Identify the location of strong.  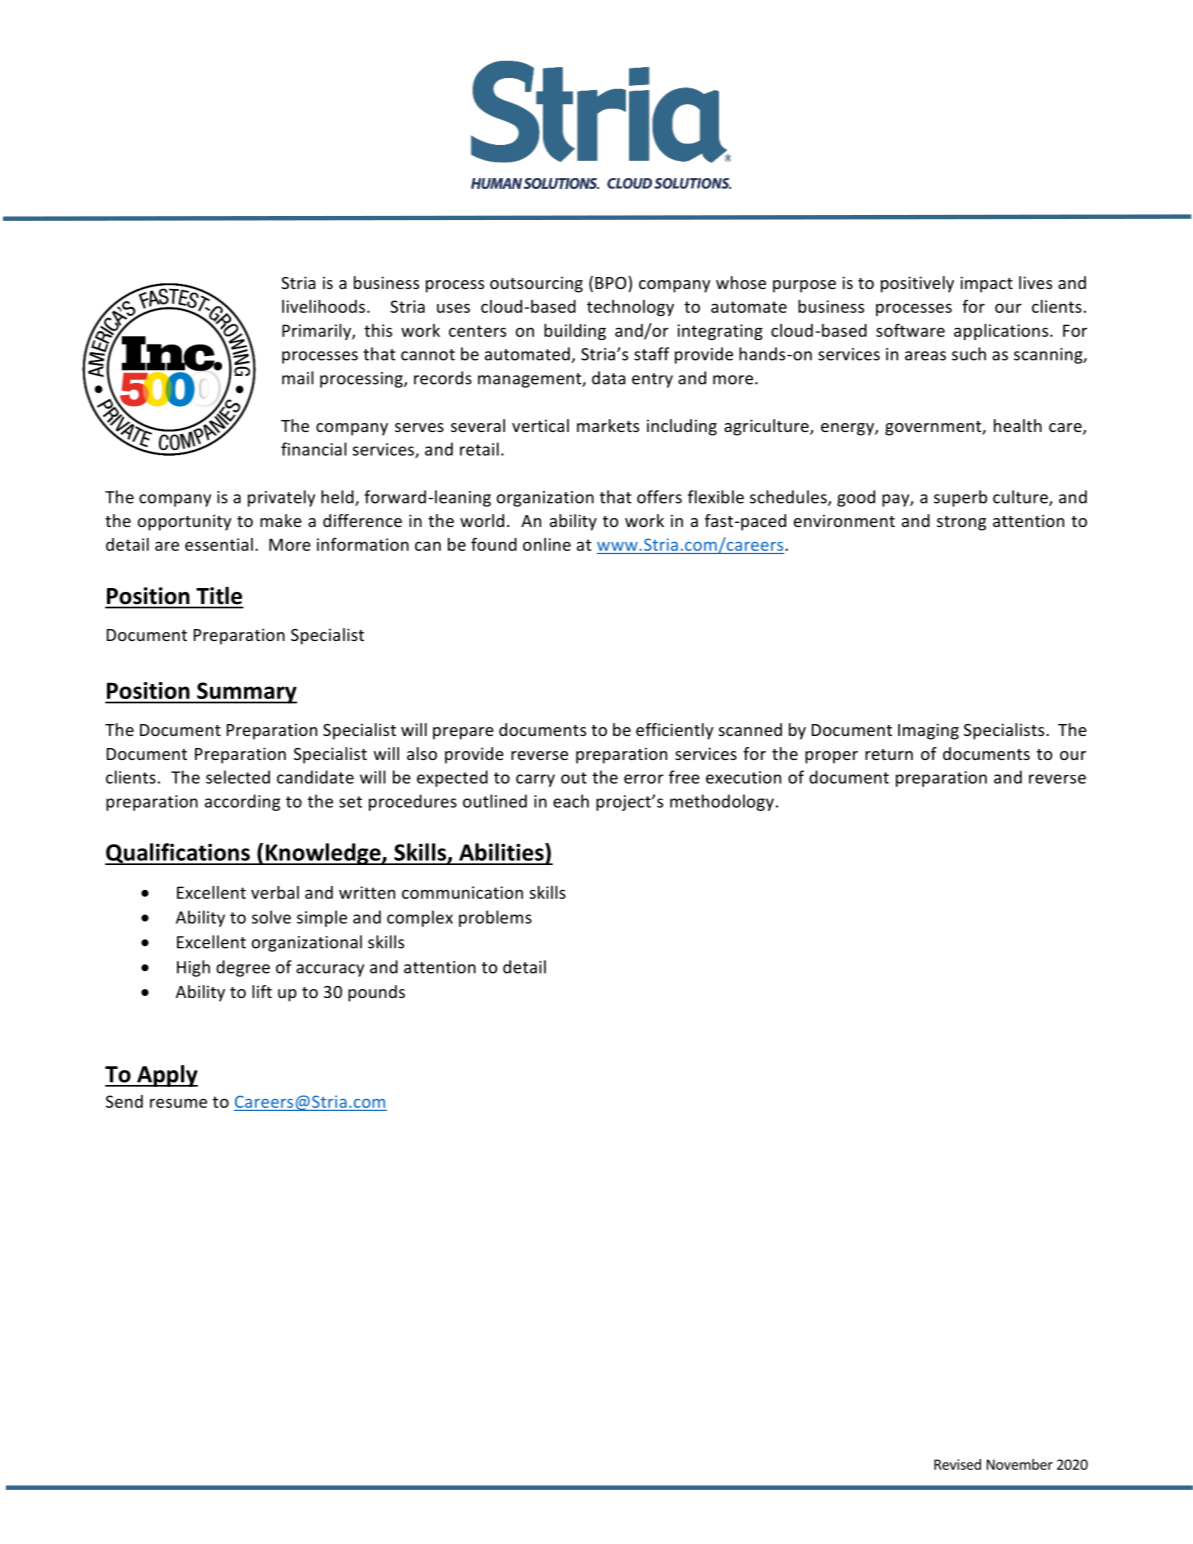
(961, 523).
